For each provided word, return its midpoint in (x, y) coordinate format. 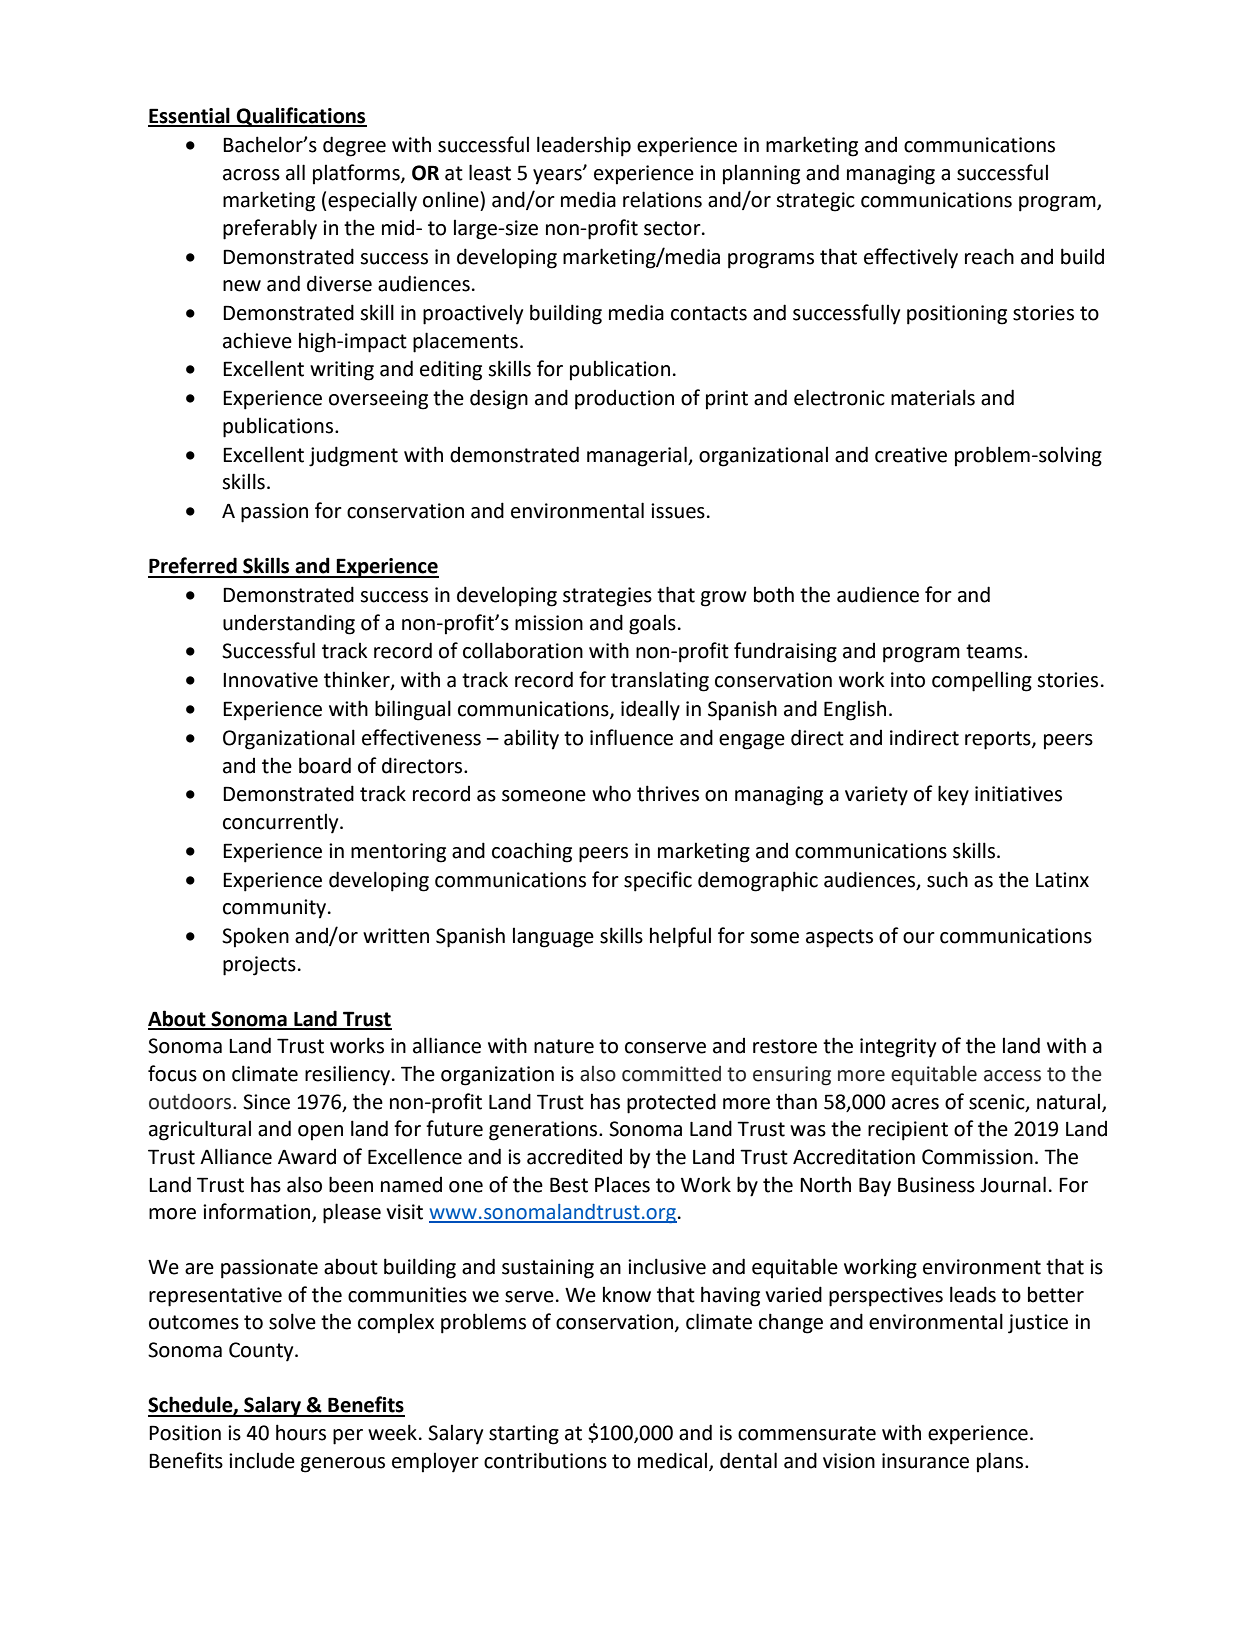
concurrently (282, 823)
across (251, 175)
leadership (584, 146)
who (611, 793)
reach (989, 256)
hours (301, 1432)
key (953, 795)
